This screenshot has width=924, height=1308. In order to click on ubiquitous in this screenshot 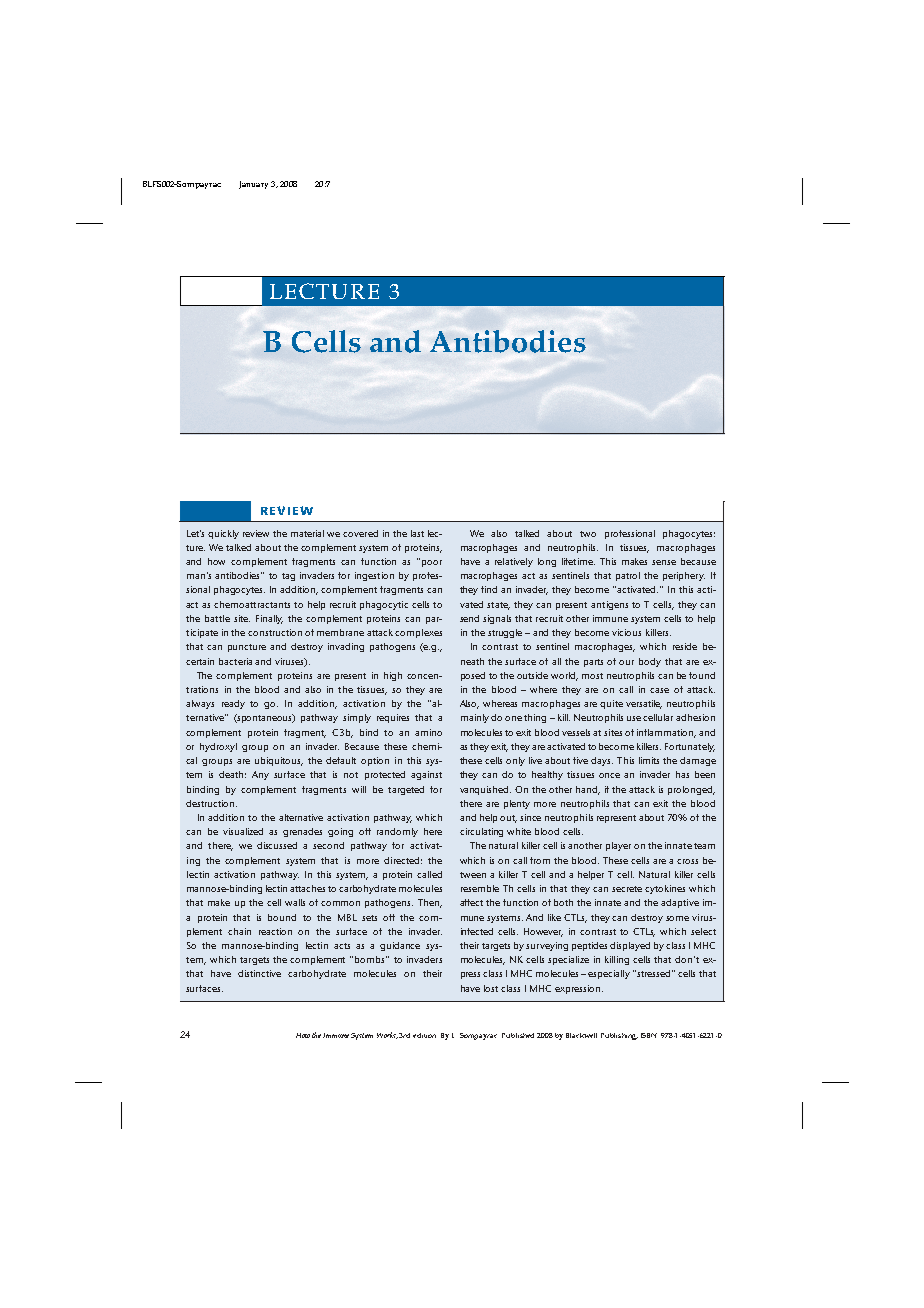, I will do `click(279, 761)`.
